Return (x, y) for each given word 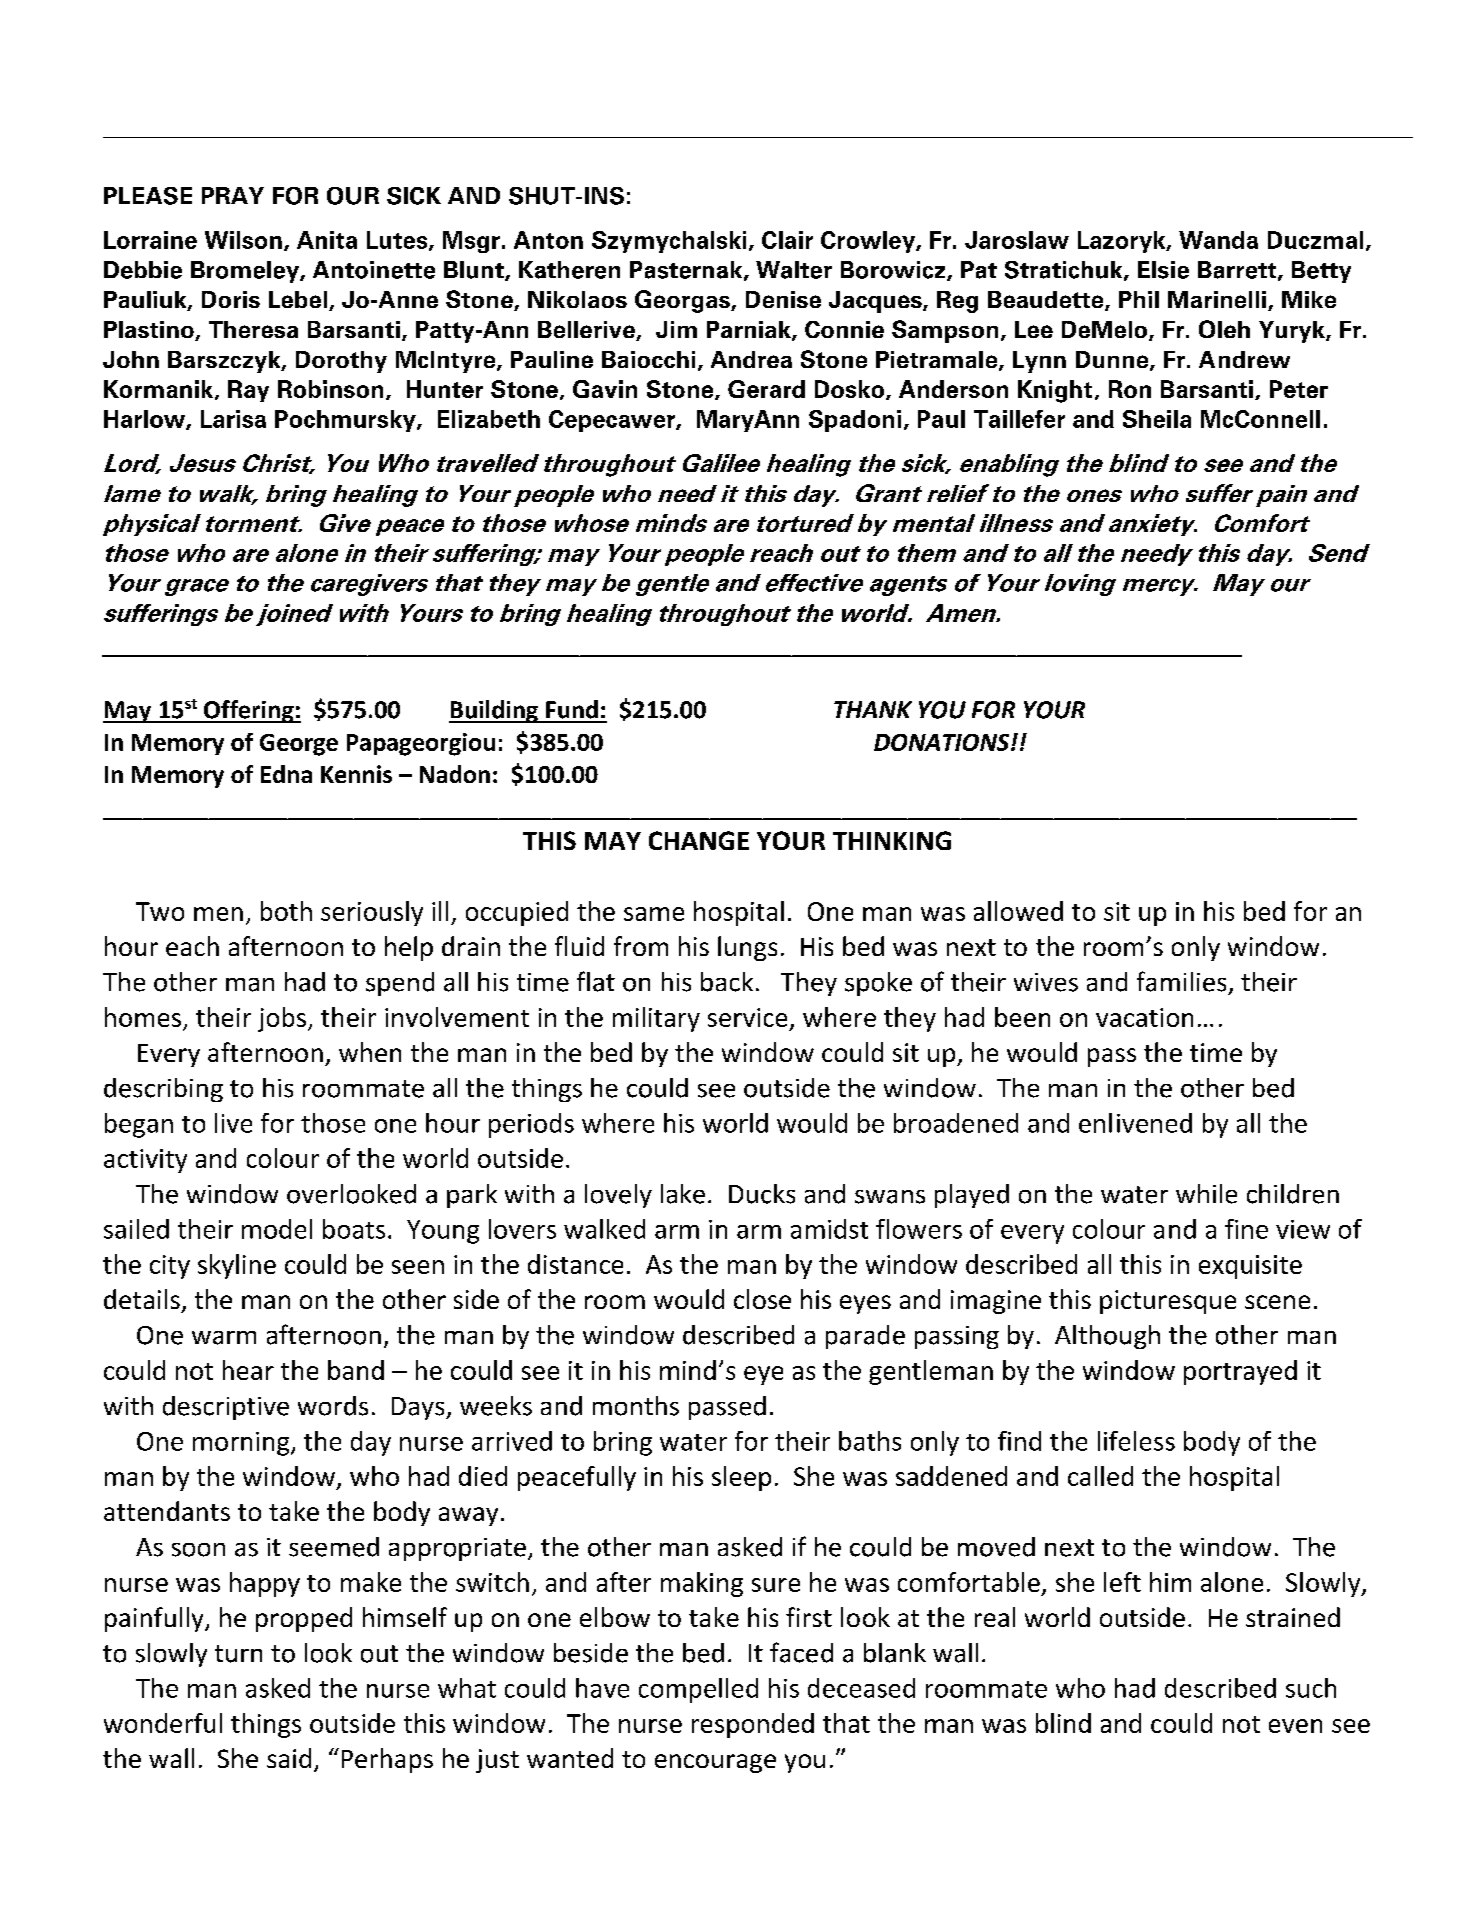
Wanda (1218, 240)
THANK (873, 709)
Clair (787, 240)
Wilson (243, 240)
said (289, 1758)
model (277, 1229)
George (299, 745)
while (1206, 1194)
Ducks (762, 1194)
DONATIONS (943, 742)
